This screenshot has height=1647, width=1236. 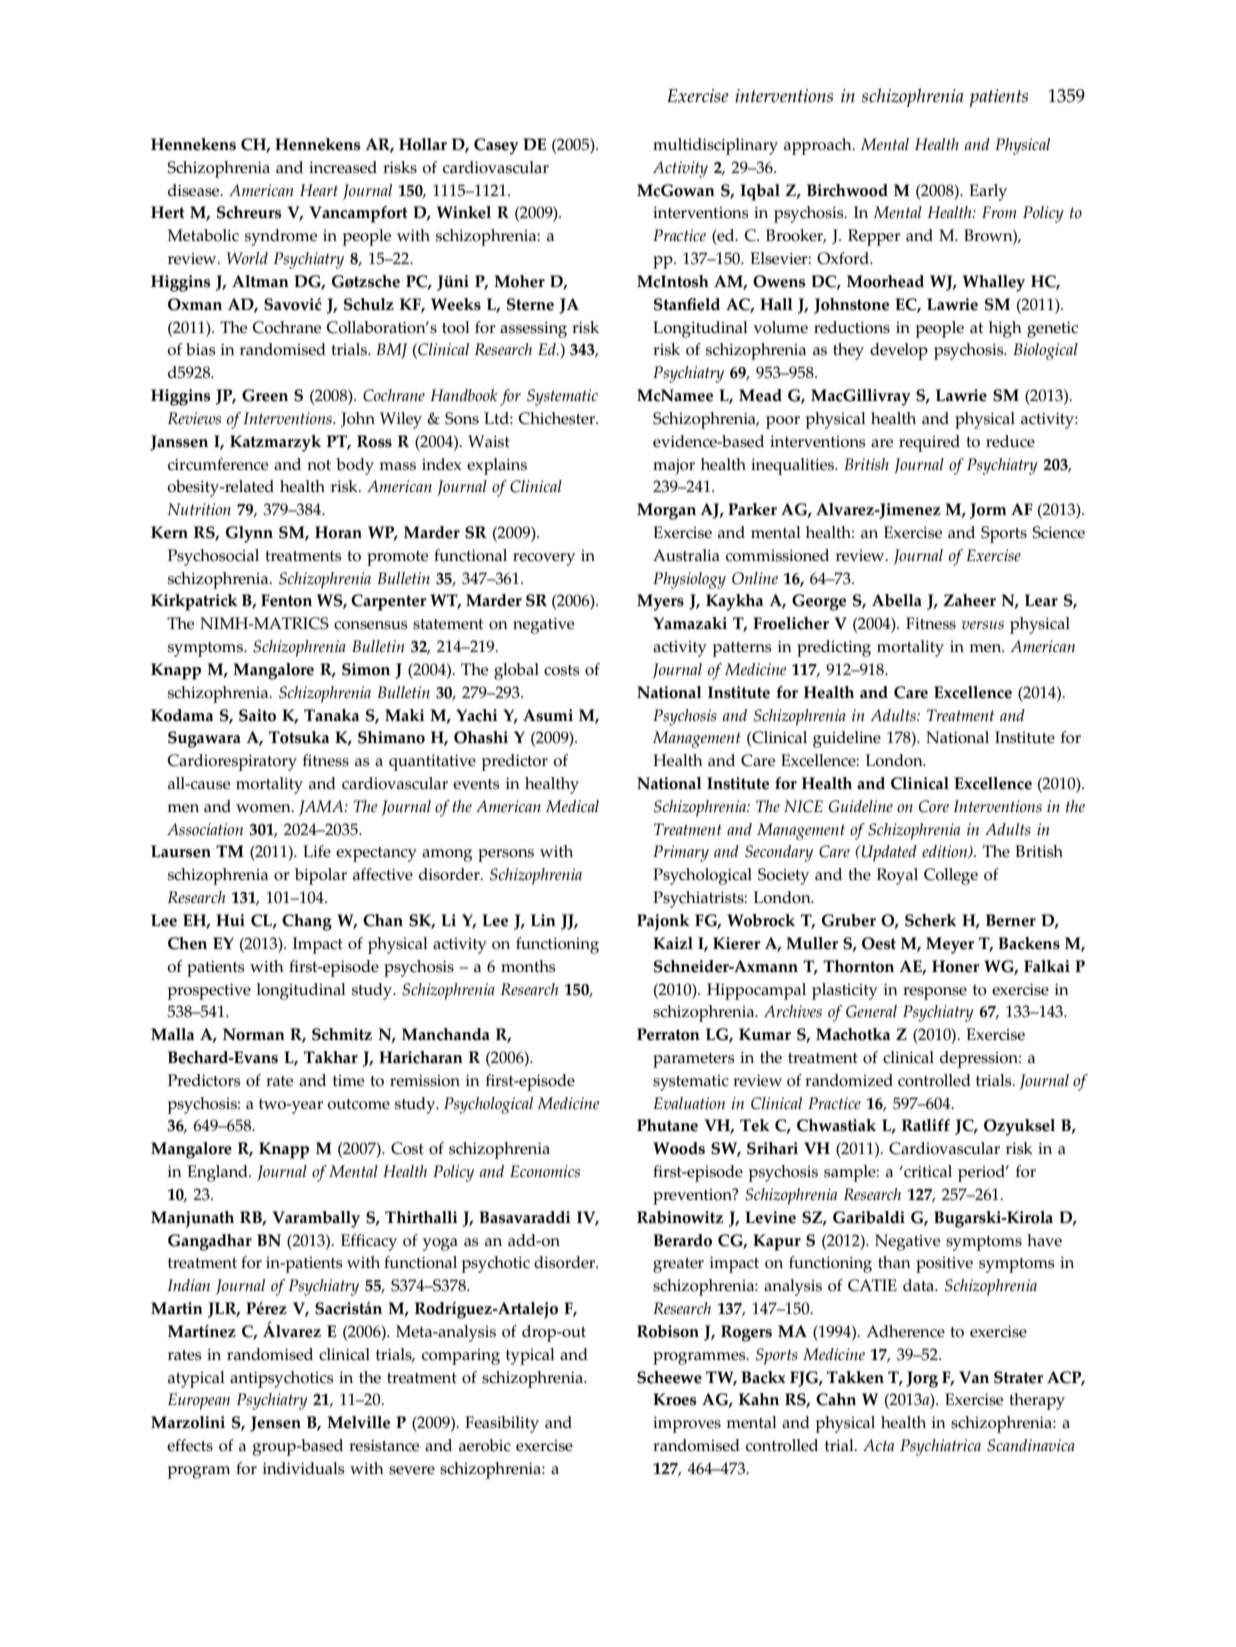 What do you see at coordinates (926, 1125) in the screenshot?
I see `Ratliff` at bounding box center [926, 1125].
